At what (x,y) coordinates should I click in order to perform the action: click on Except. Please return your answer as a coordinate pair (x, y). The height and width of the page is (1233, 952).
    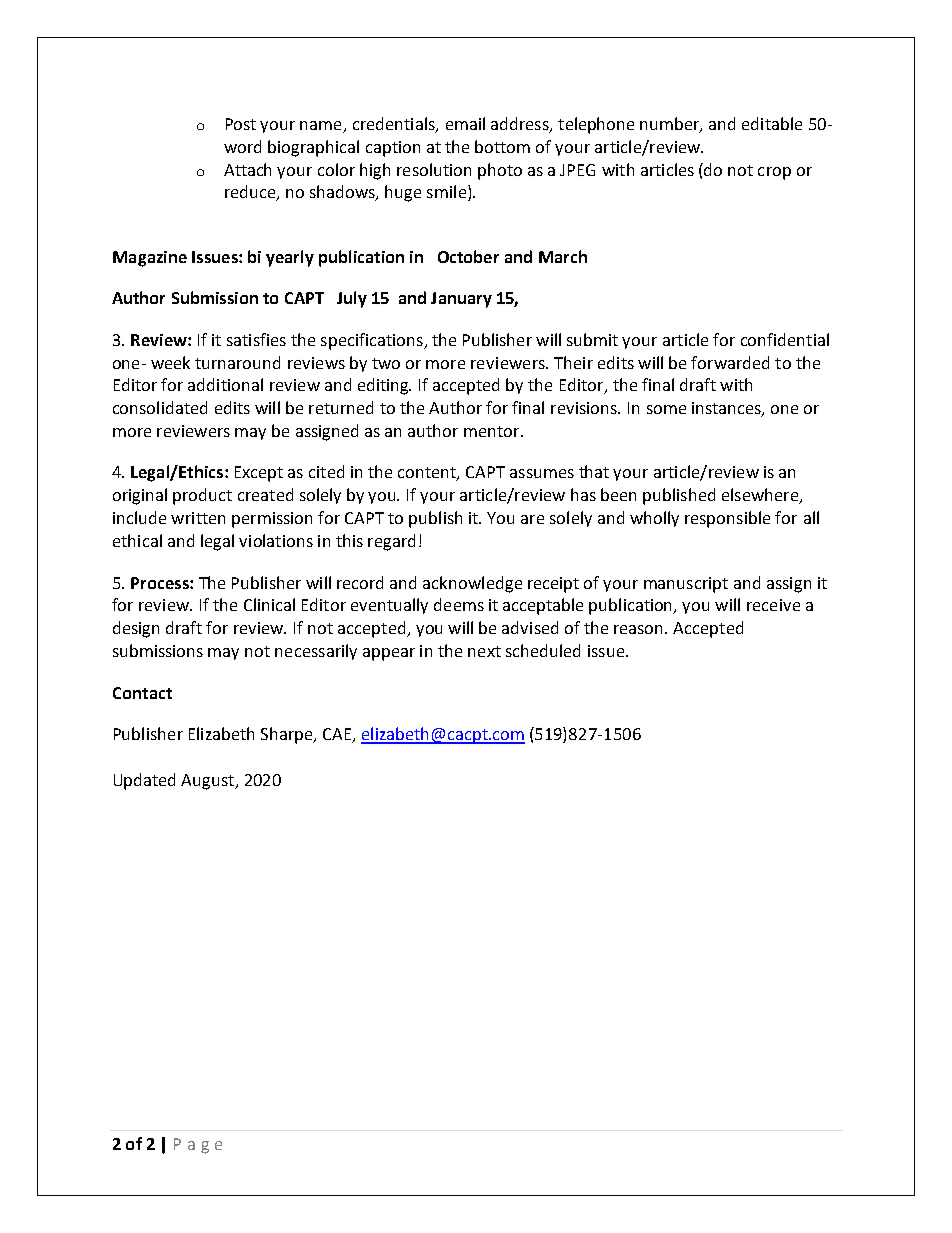
    Looking at the image, I should click on (259, 474).
